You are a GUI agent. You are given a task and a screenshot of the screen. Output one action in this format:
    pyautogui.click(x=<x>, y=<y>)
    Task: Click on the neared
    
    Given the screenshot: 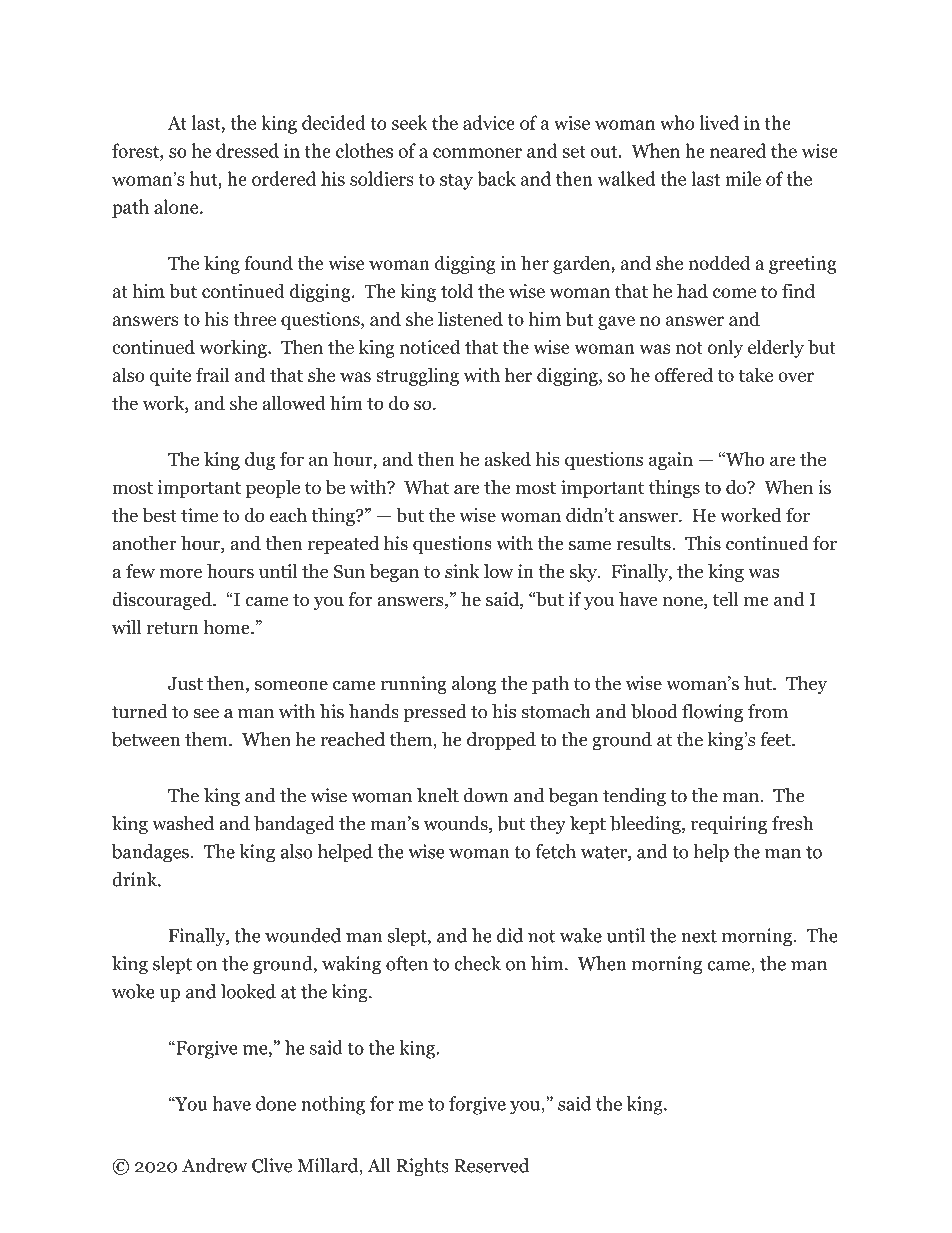 What is the action you would take?
    pyautogui.click(x=738, y=150)
